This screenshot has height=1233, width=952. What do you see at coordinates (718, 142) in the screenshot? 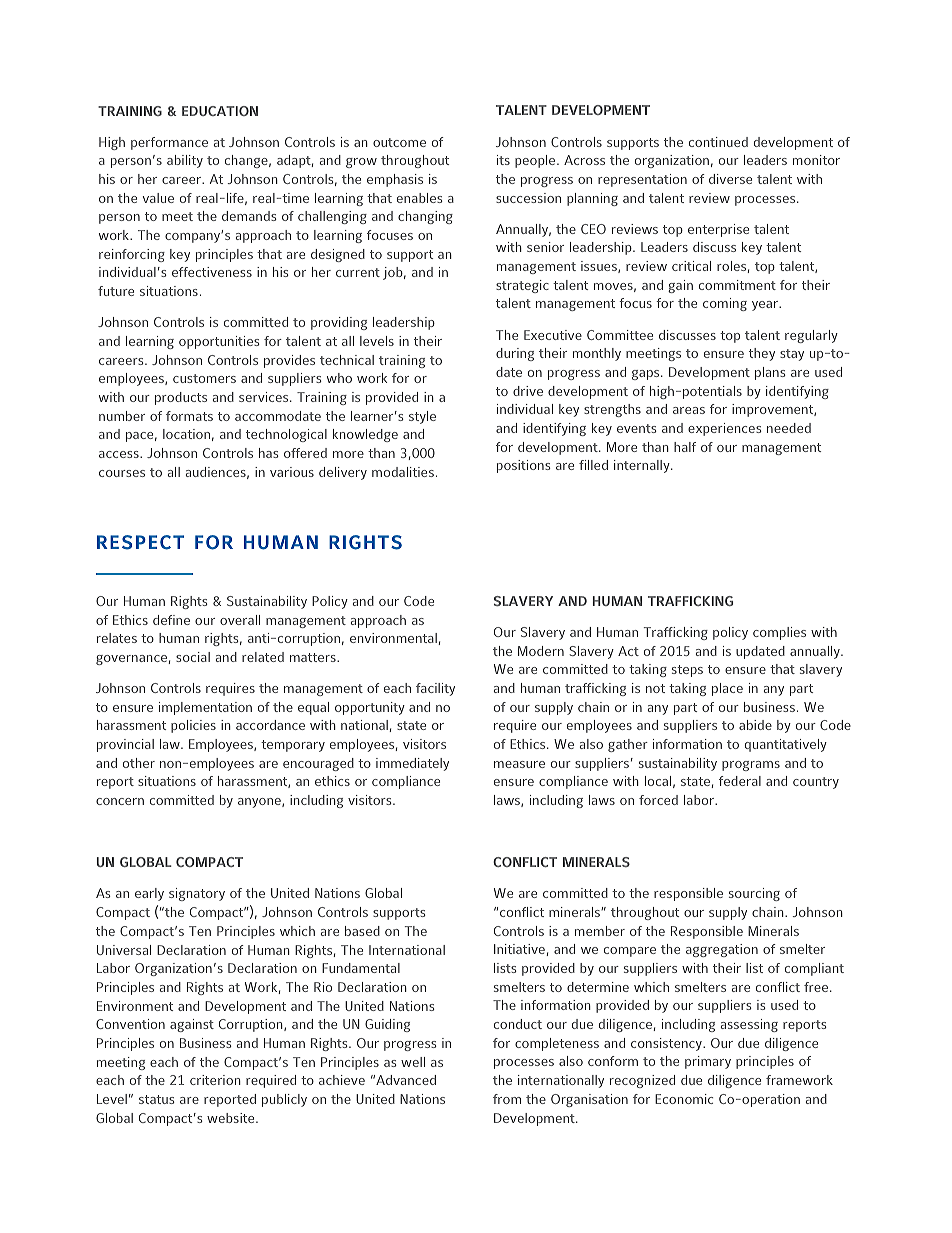
I see `continued` at bounding box center [718, 142].
